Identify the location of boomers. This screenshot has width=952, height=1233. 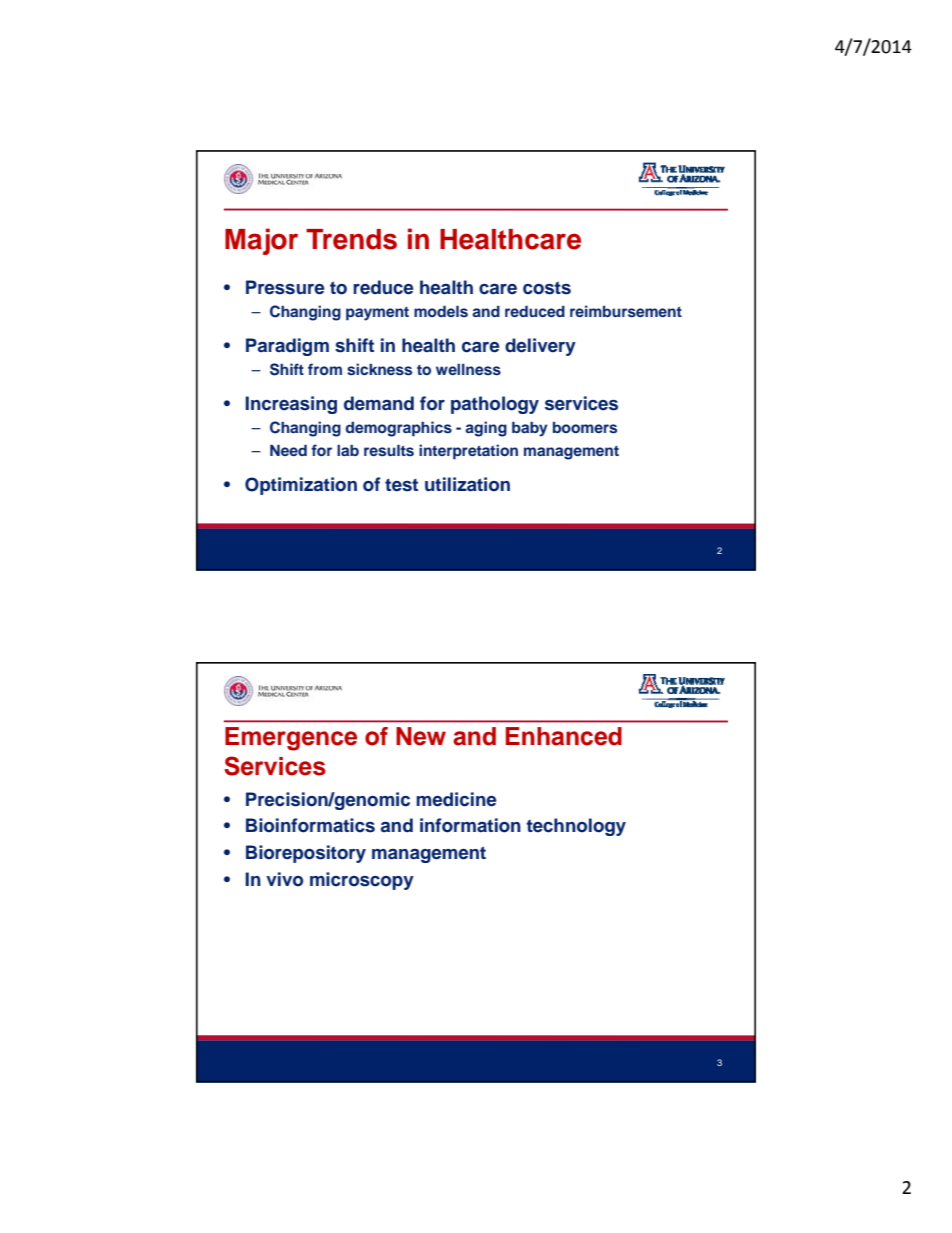
(585, 427).
